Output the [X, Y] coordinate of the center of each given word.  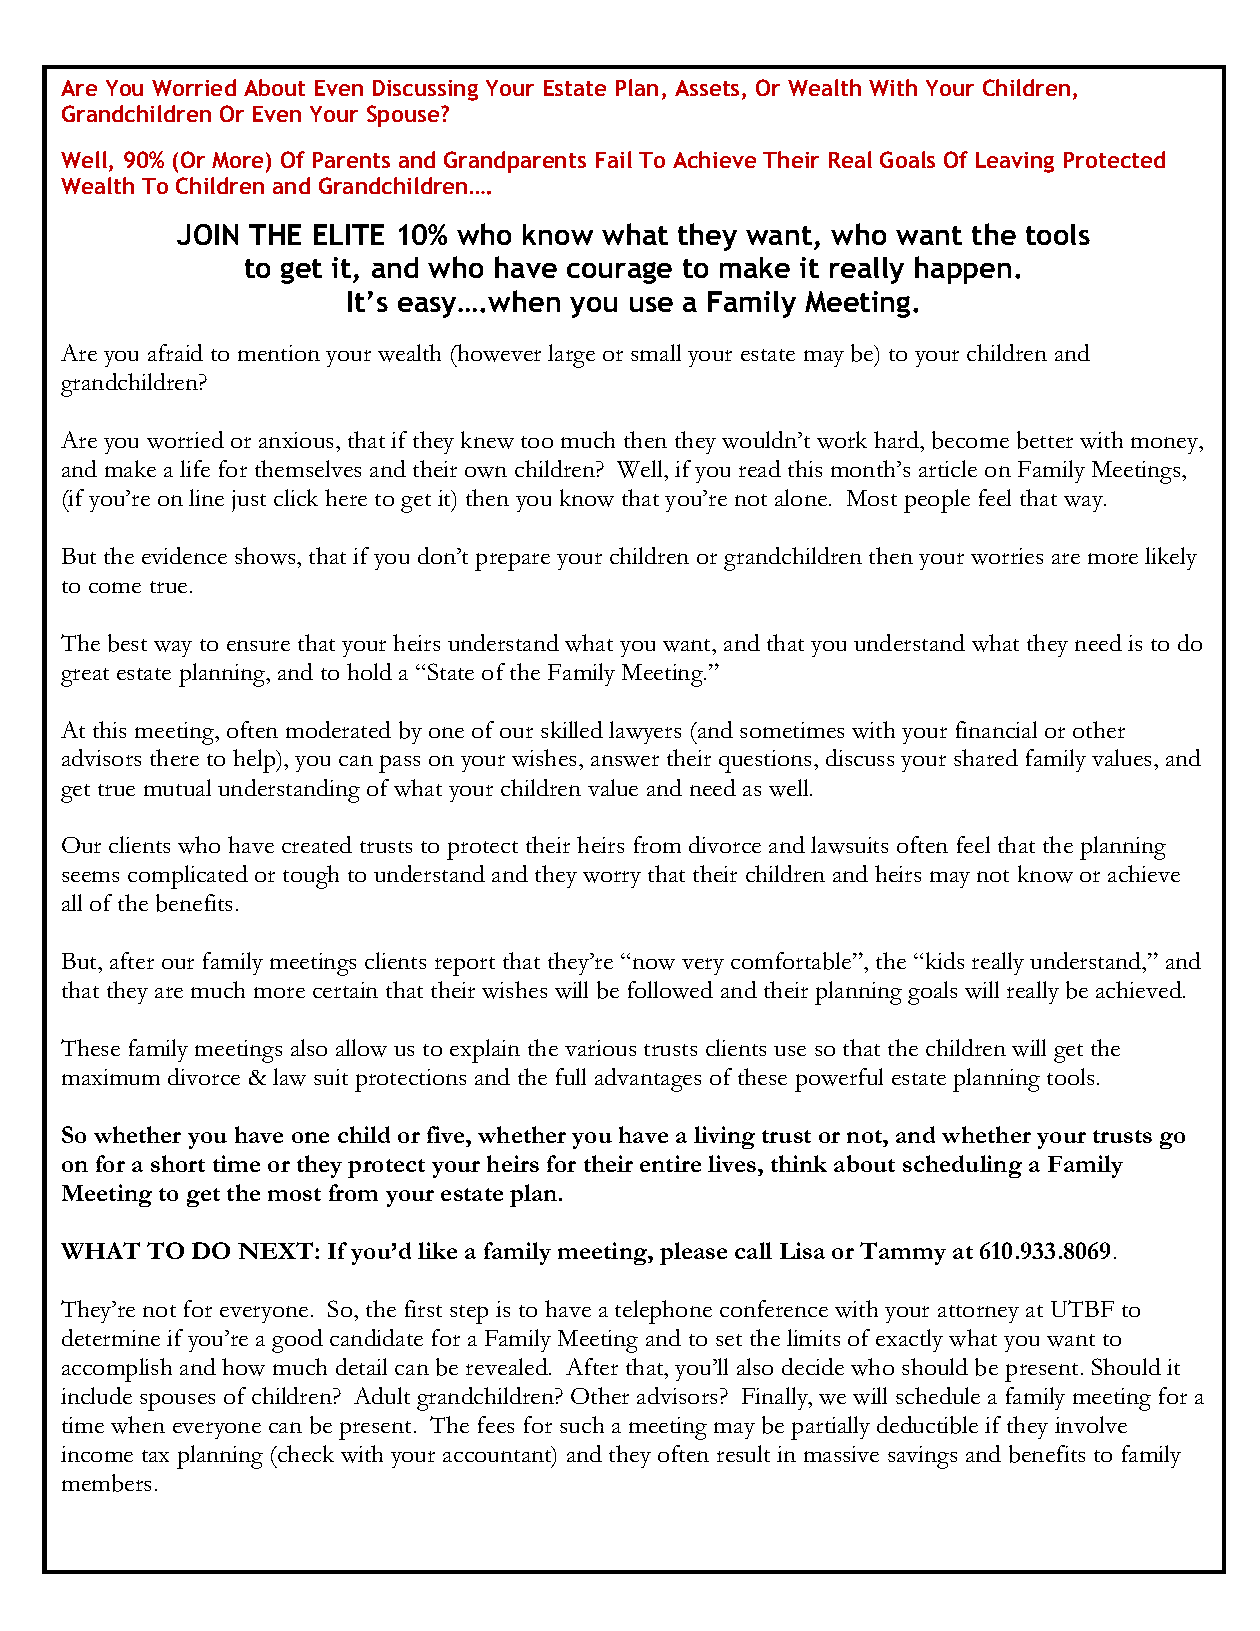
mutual [177, 787]
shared [986, 757]
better [1045, 440]
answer [625, 761]
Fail [614, 159]
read [760, 468]
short [178, 1163]
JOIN [207, 234]
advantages [648, 1080]
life [195, 468]
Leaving [1015, 162]
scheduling [962, 1166]
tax [155, 1456]
